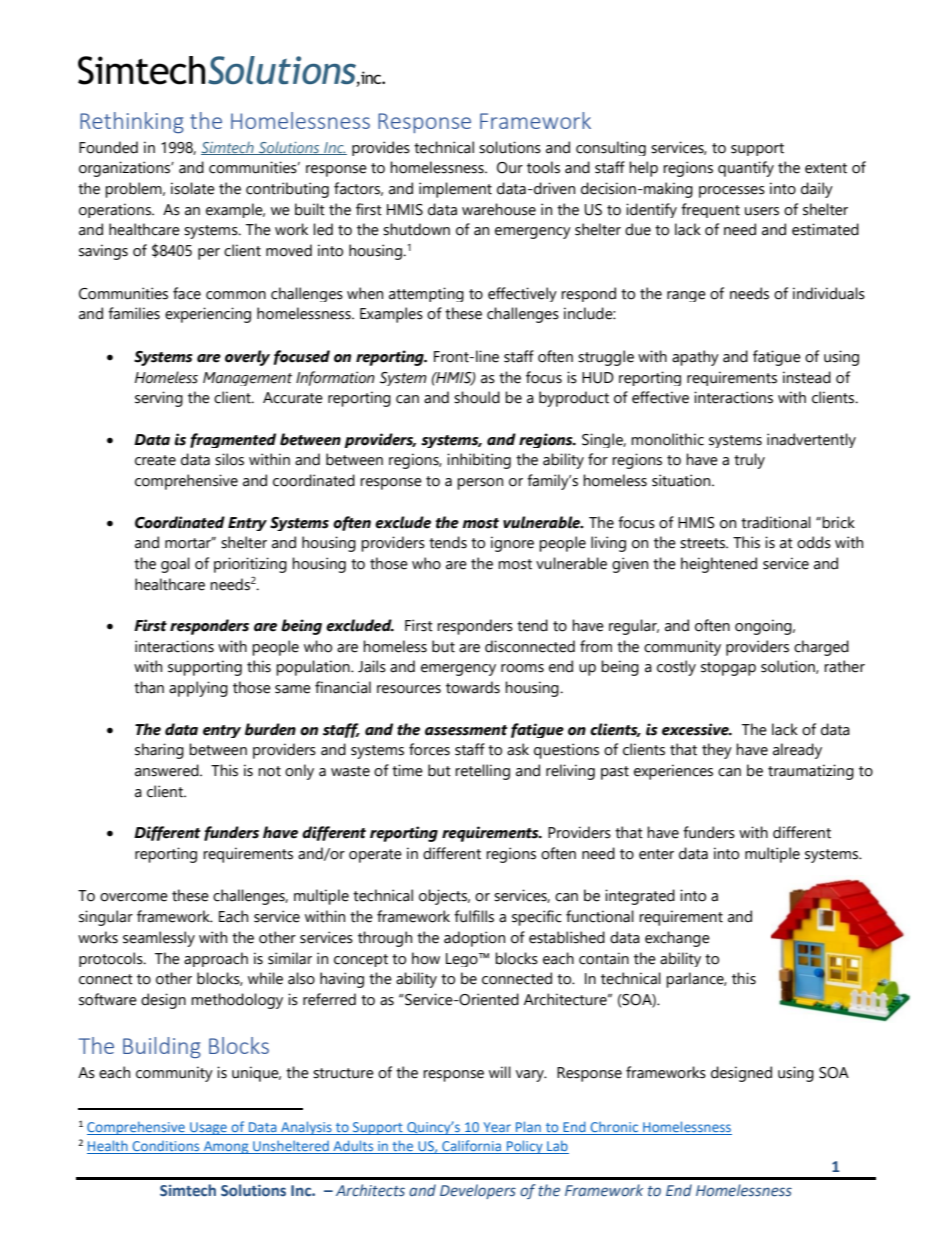 This image has height=1233, width=952. Describe the element at coordinates (472, 1147) in the image. I see `California` at that location.
